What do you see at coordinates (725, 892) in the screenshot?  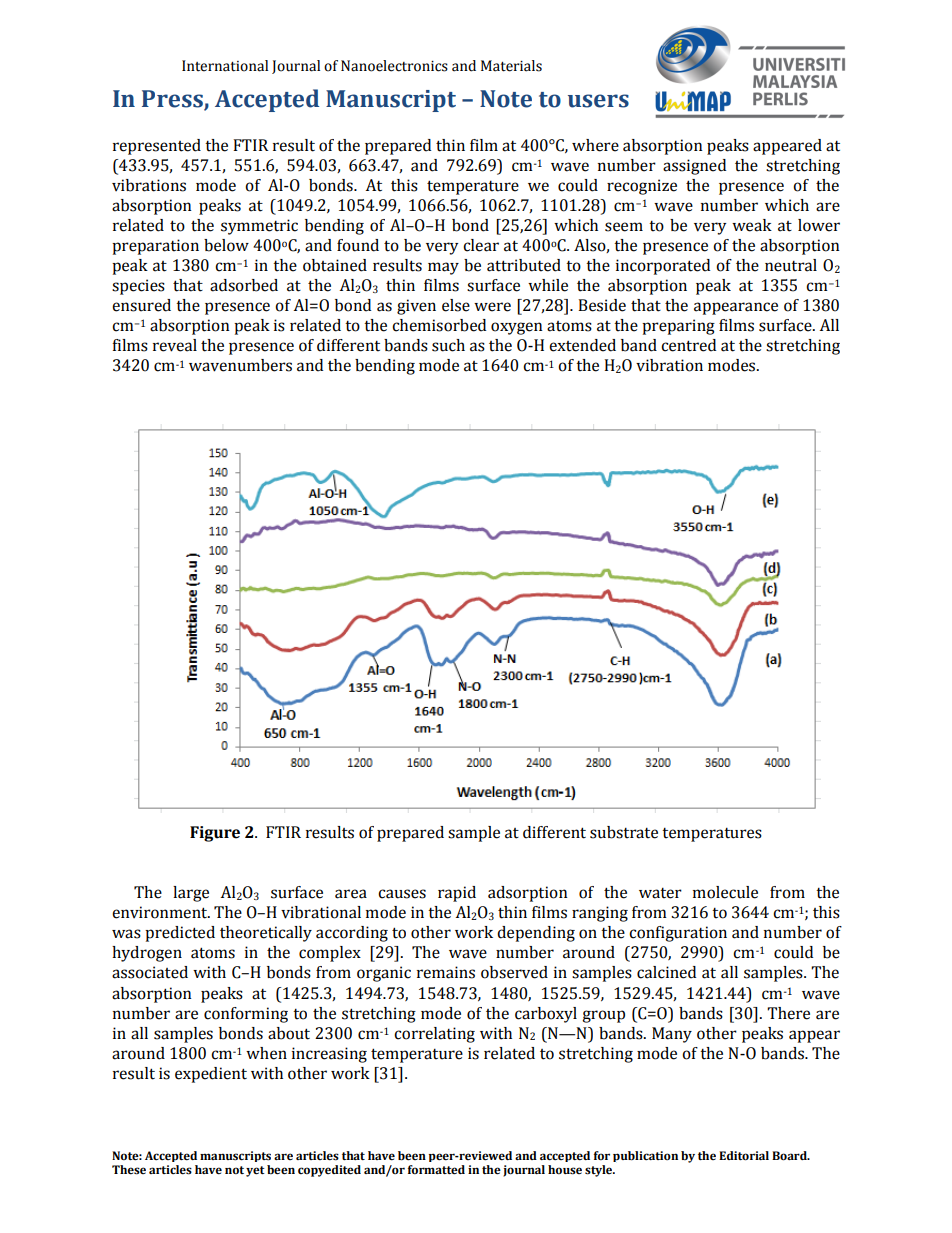 I see `molecule` at bounding box center [725, 892].
